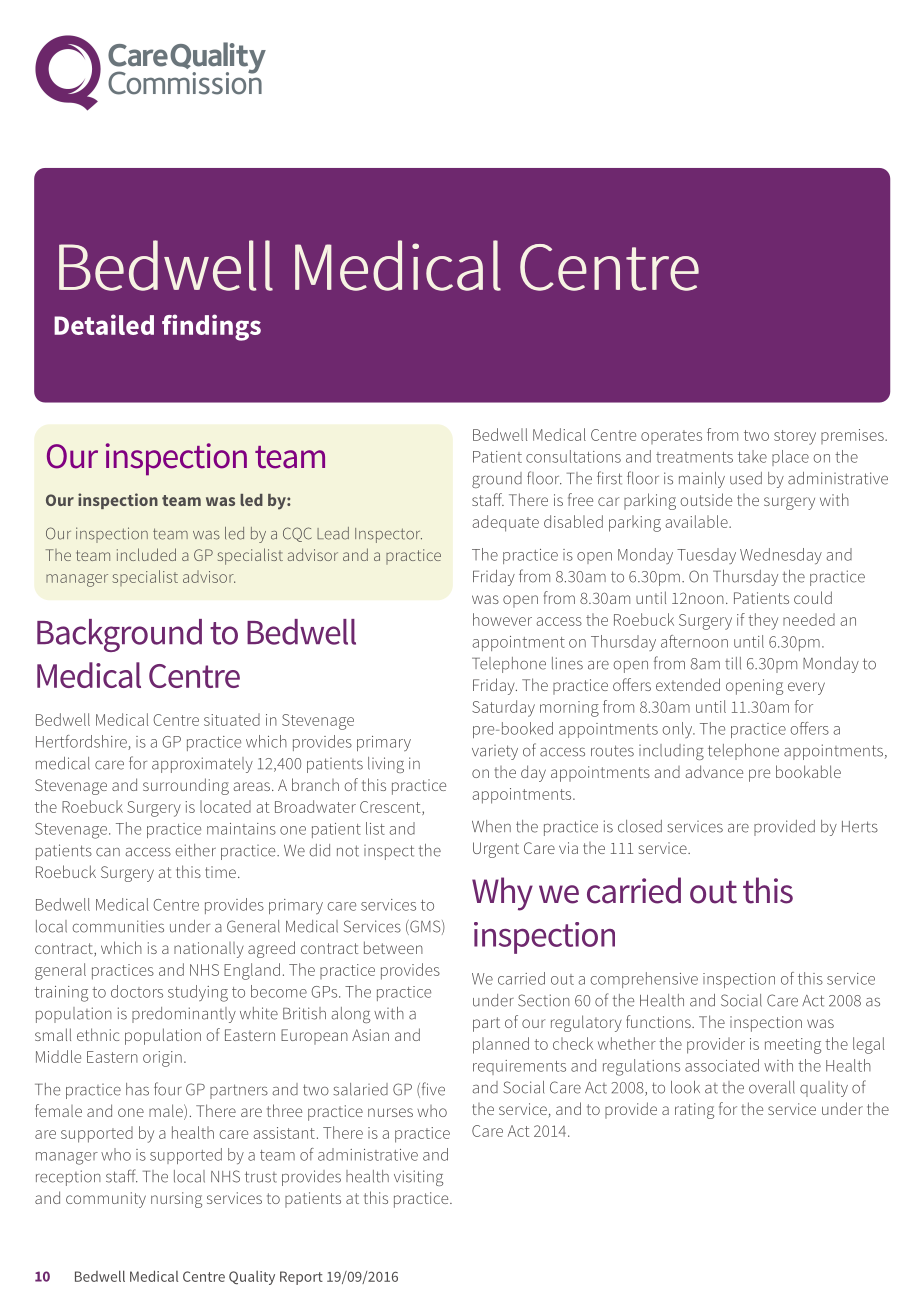  Describe the element at coordinates (104, 324) in the document. I see `Detailed` at that location.
